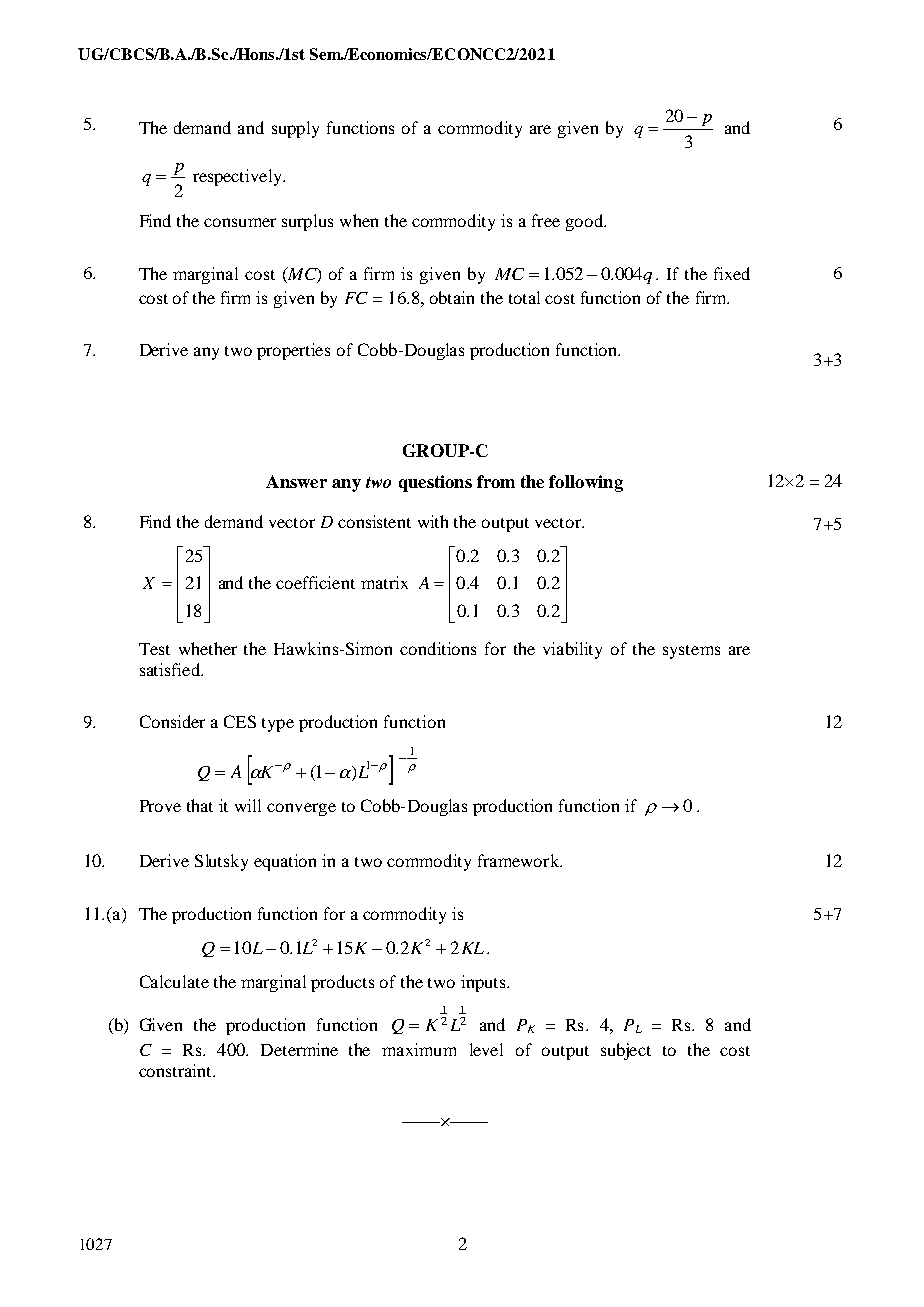 Image resolution: width=924 pixels, height=1307 pixels. Describe the element at coordinates (438, 648) in the screenshot. I see `conditions` at that location.
